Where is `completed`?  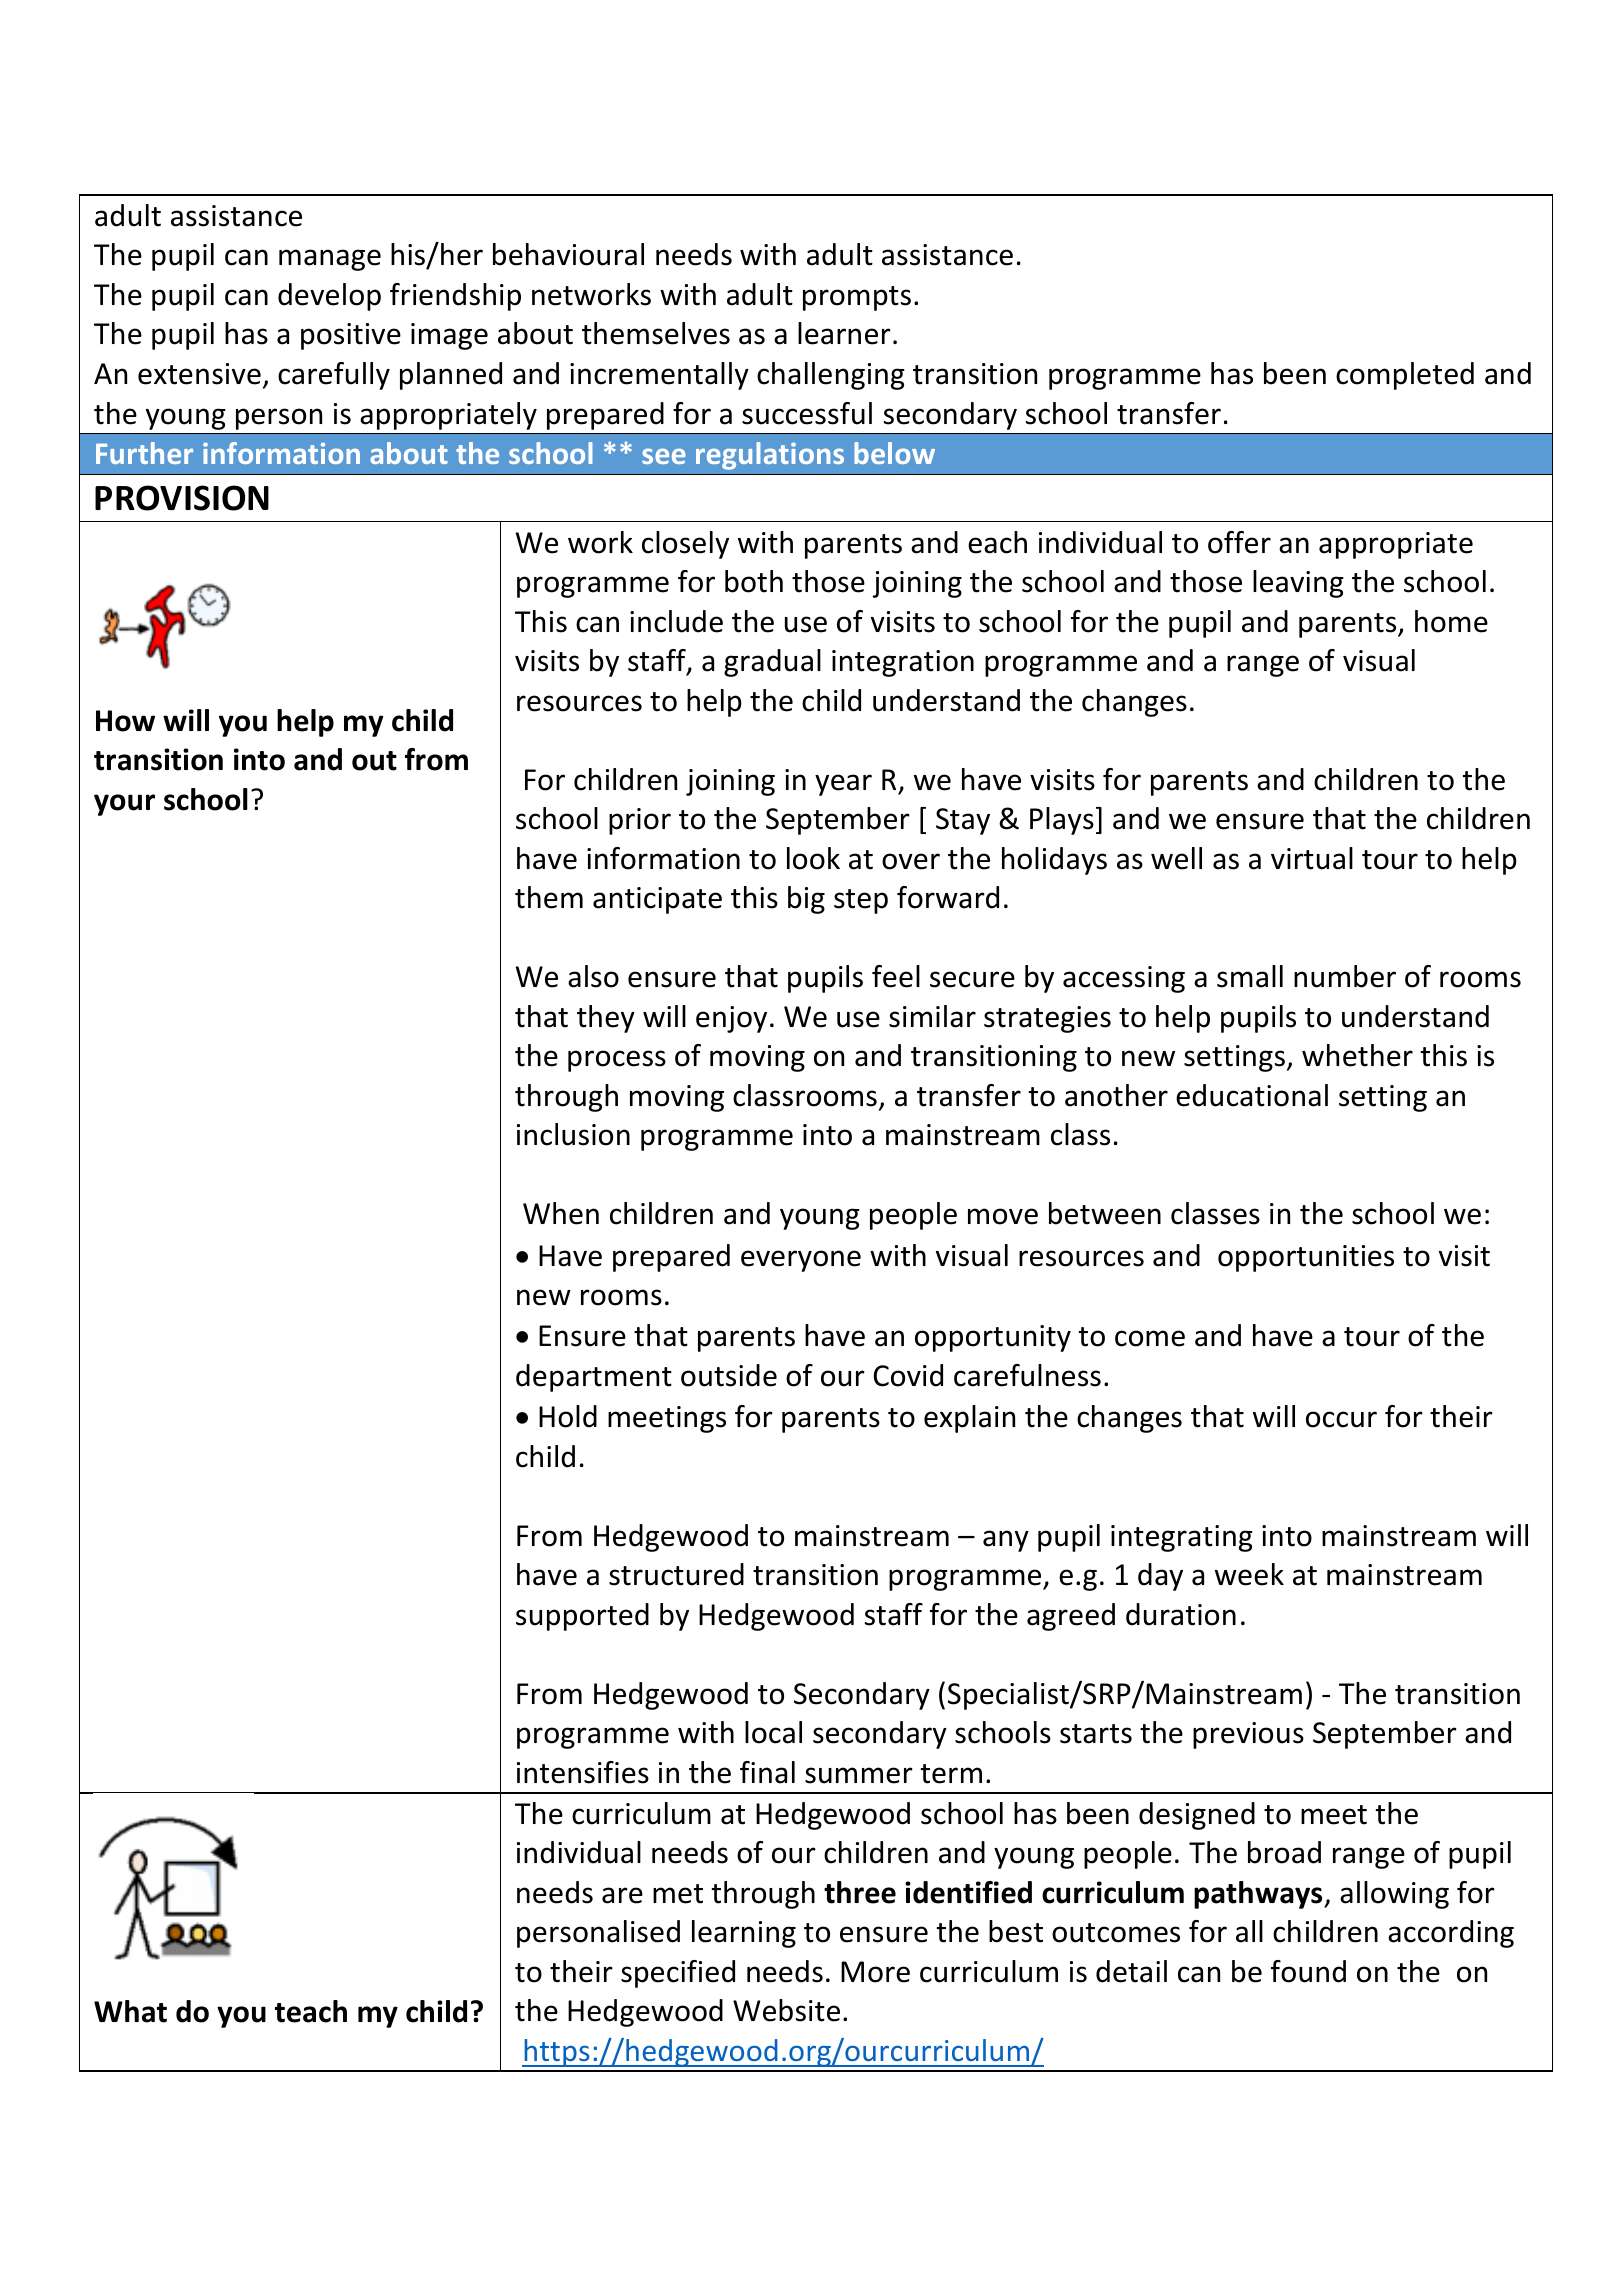
completed is located at coordinates (1405, 376).
